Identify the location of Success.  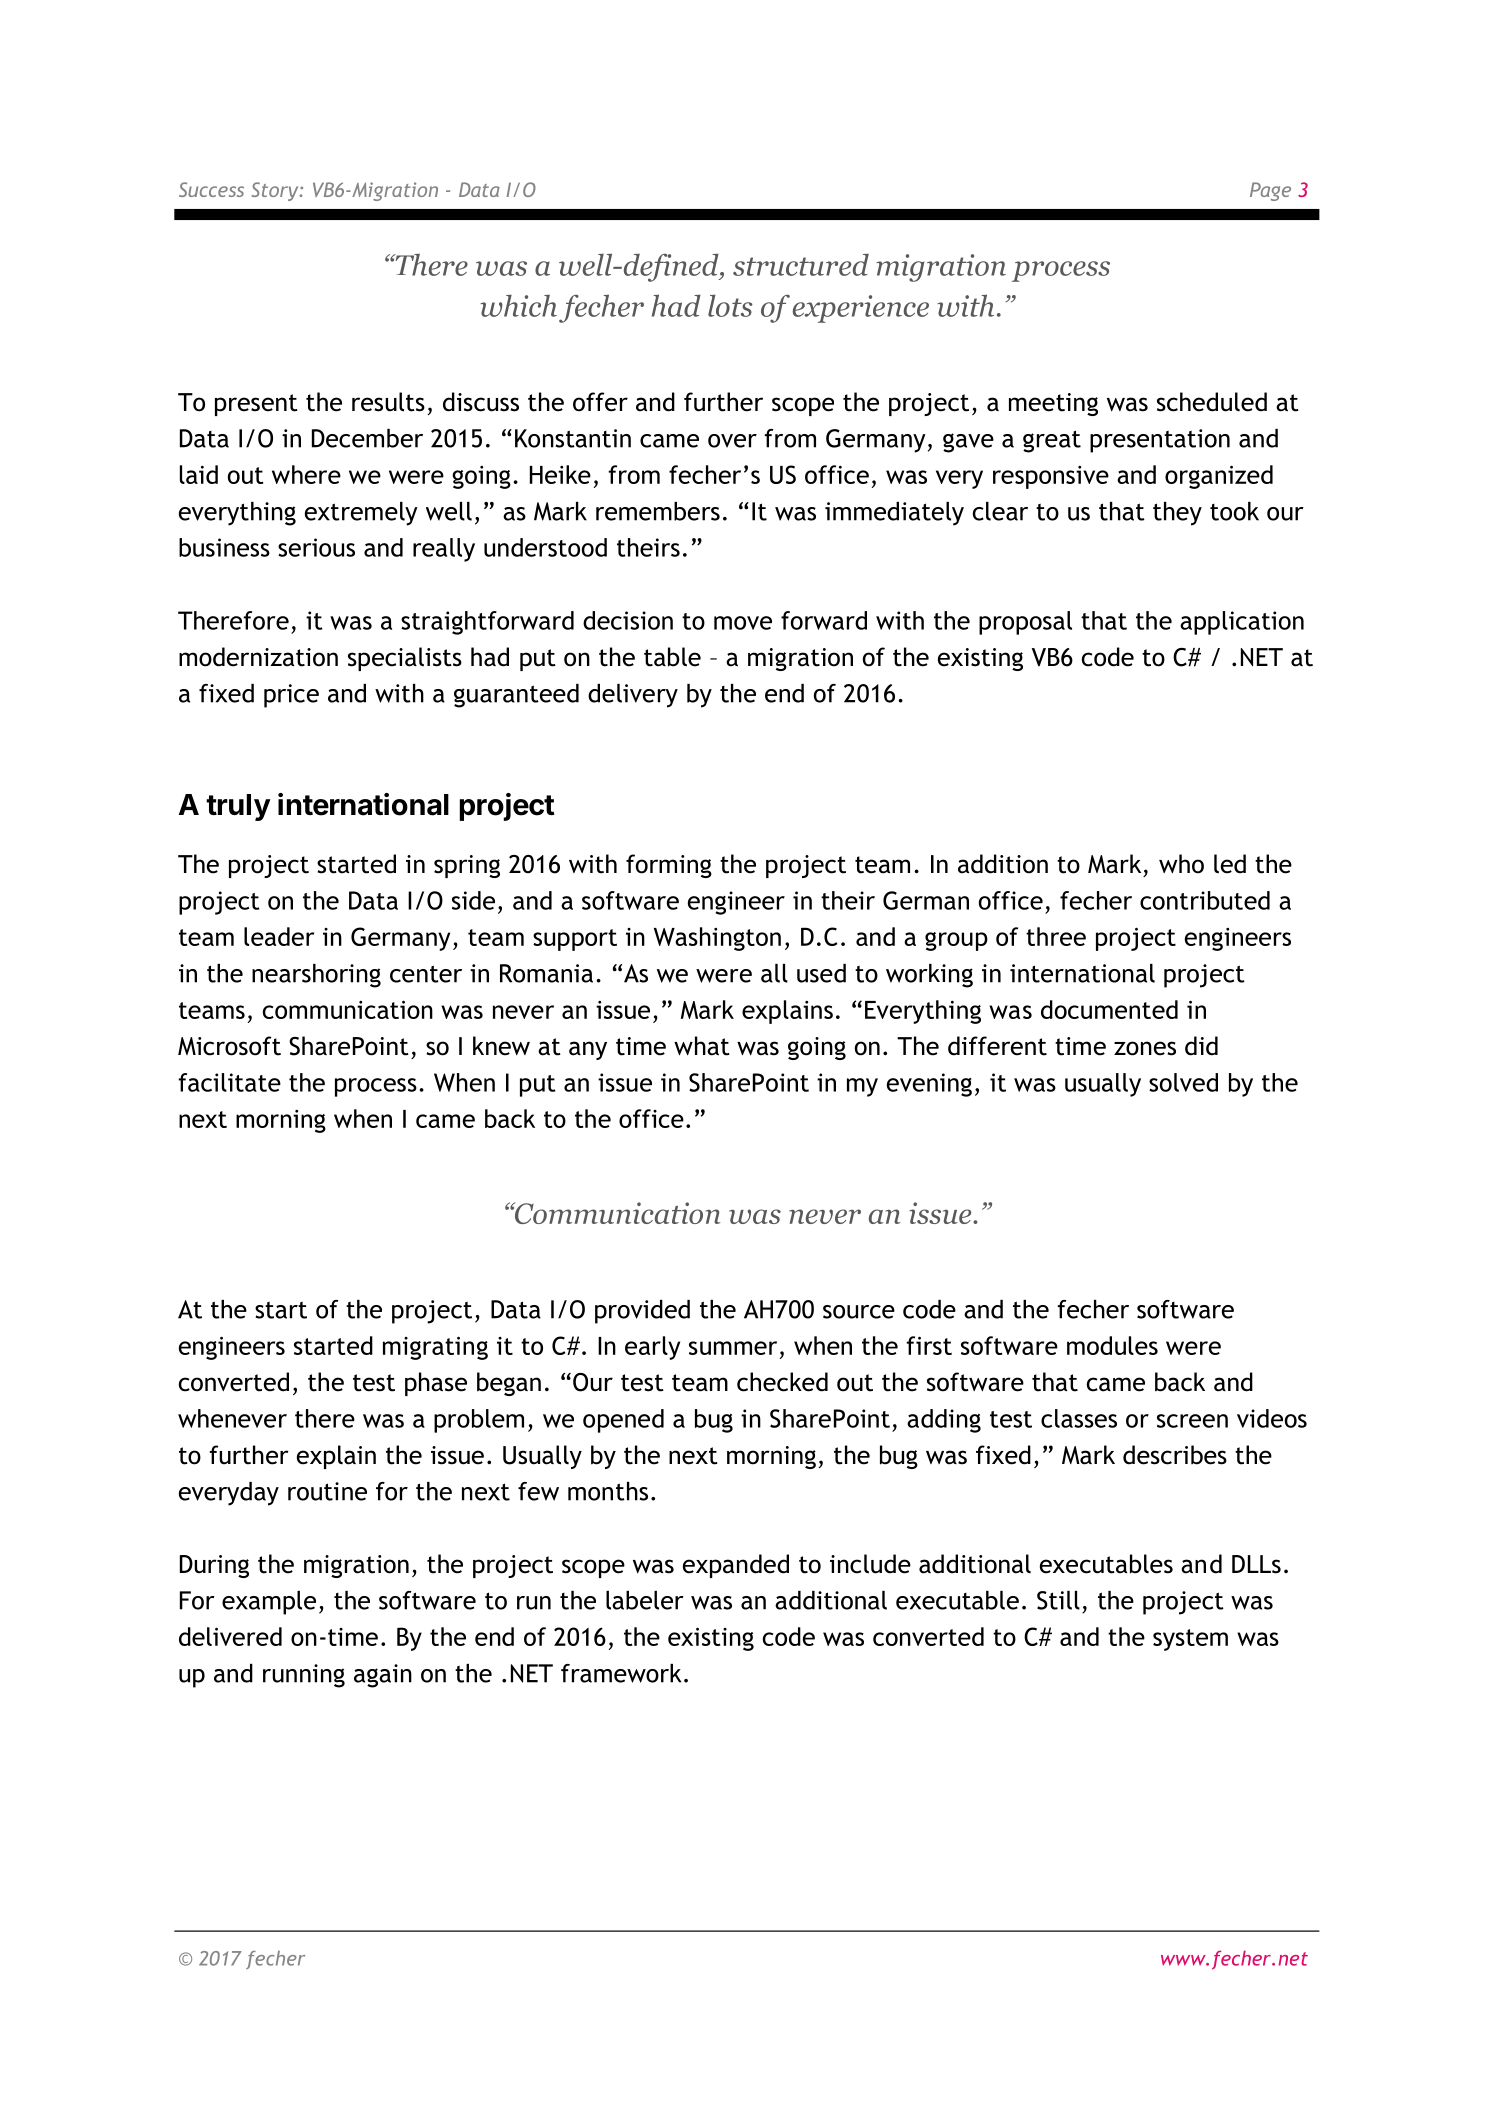
(211, 189).
